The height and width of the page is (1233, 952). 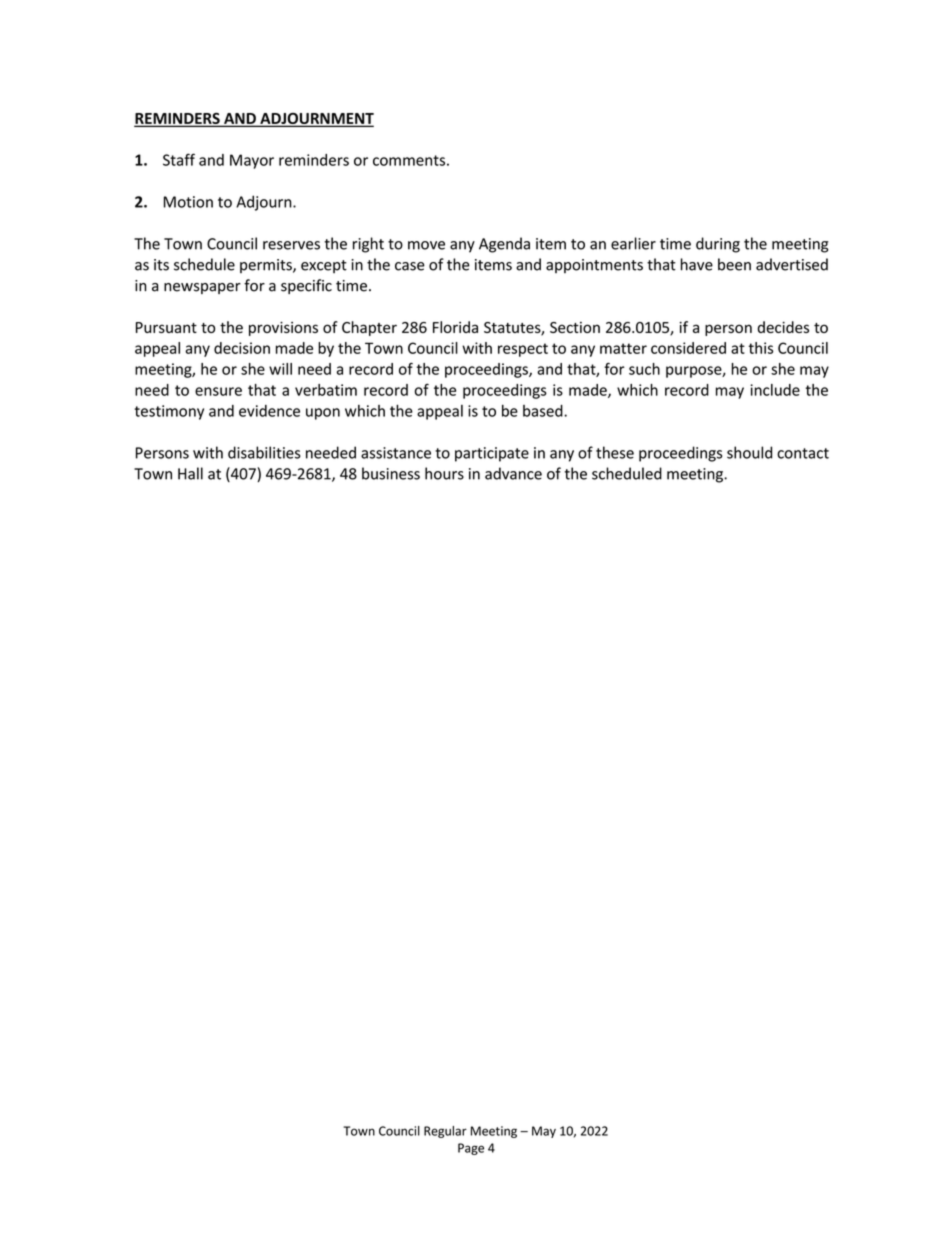 I want to click on contact, so click(x=803, y=453).
